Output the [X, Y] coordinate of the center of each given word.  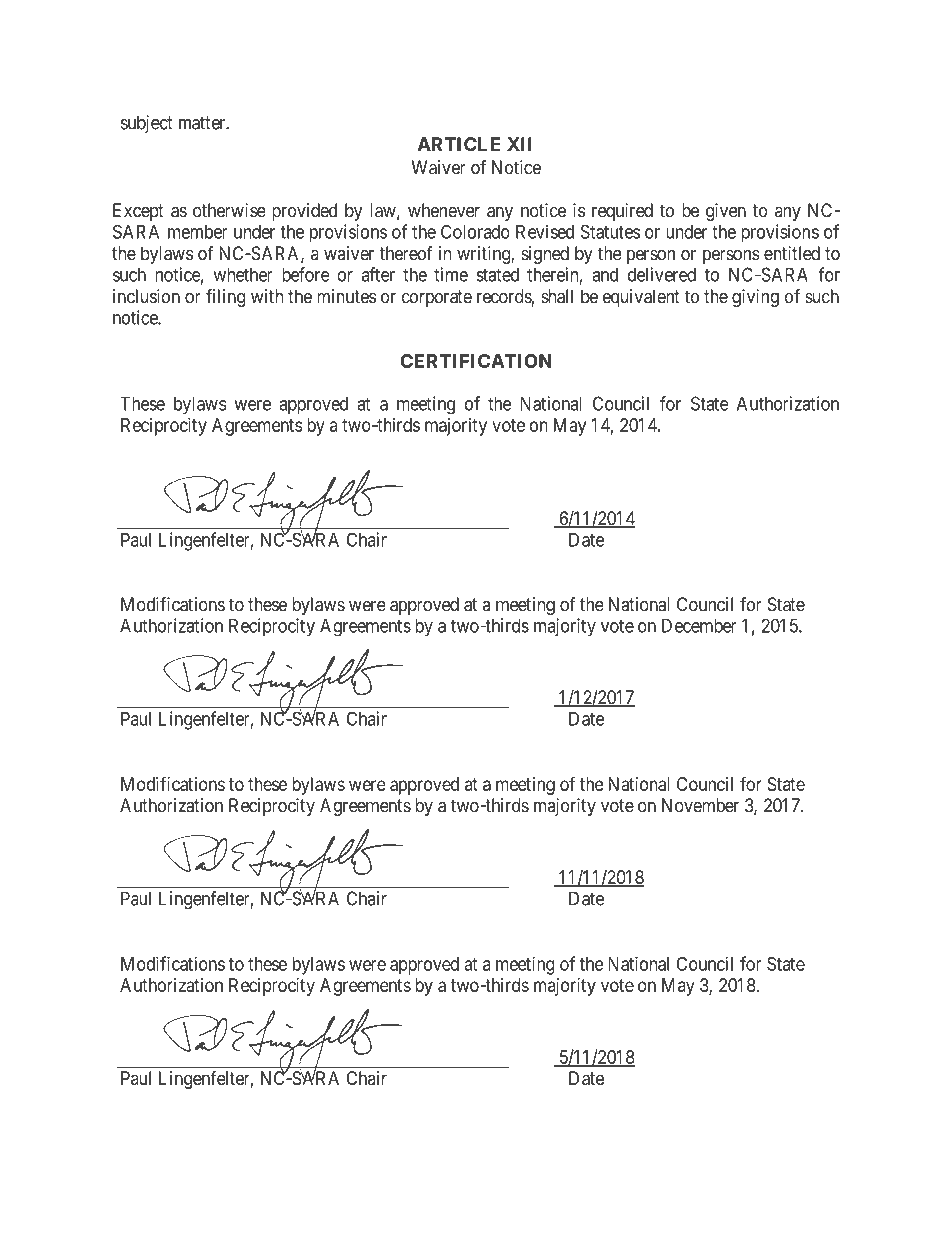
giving [755, 298]
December [699, 625]
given [726, 212]
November [700, 805]
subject [146, 124]
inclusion [146, 296]
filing [225, 298]
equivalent [641, 298]
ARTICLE [458, 144]
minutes [346, 296]
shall [557, 296]
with [267, 296]
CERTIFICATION [476, 361]
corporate [437, 298]
